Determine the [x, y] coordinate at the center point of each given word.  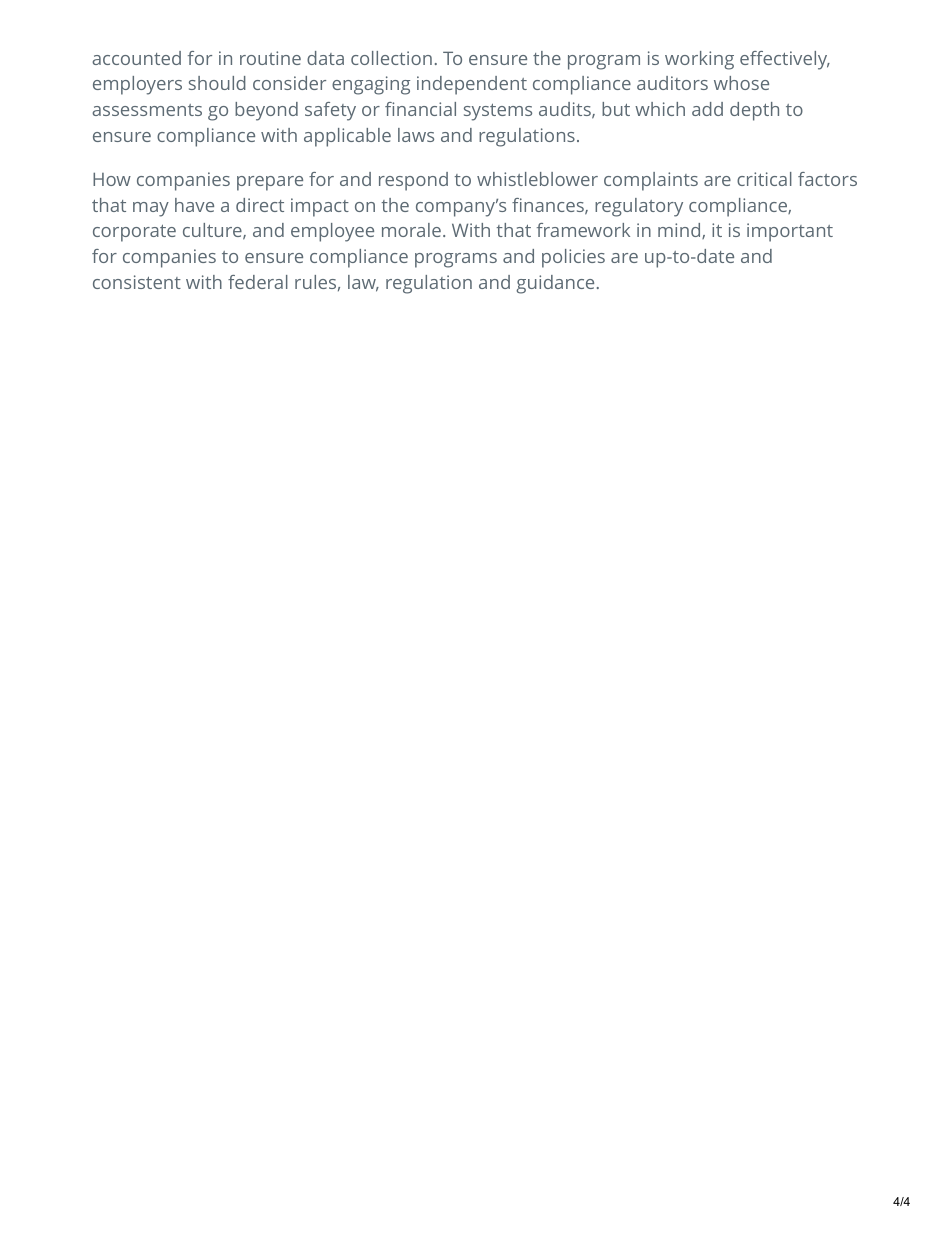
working [699, 60]
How [112, 179]
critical [764, 179]
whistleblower [537, 179]
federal [258, 282]
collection [391, 58]
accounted [136, 58]
